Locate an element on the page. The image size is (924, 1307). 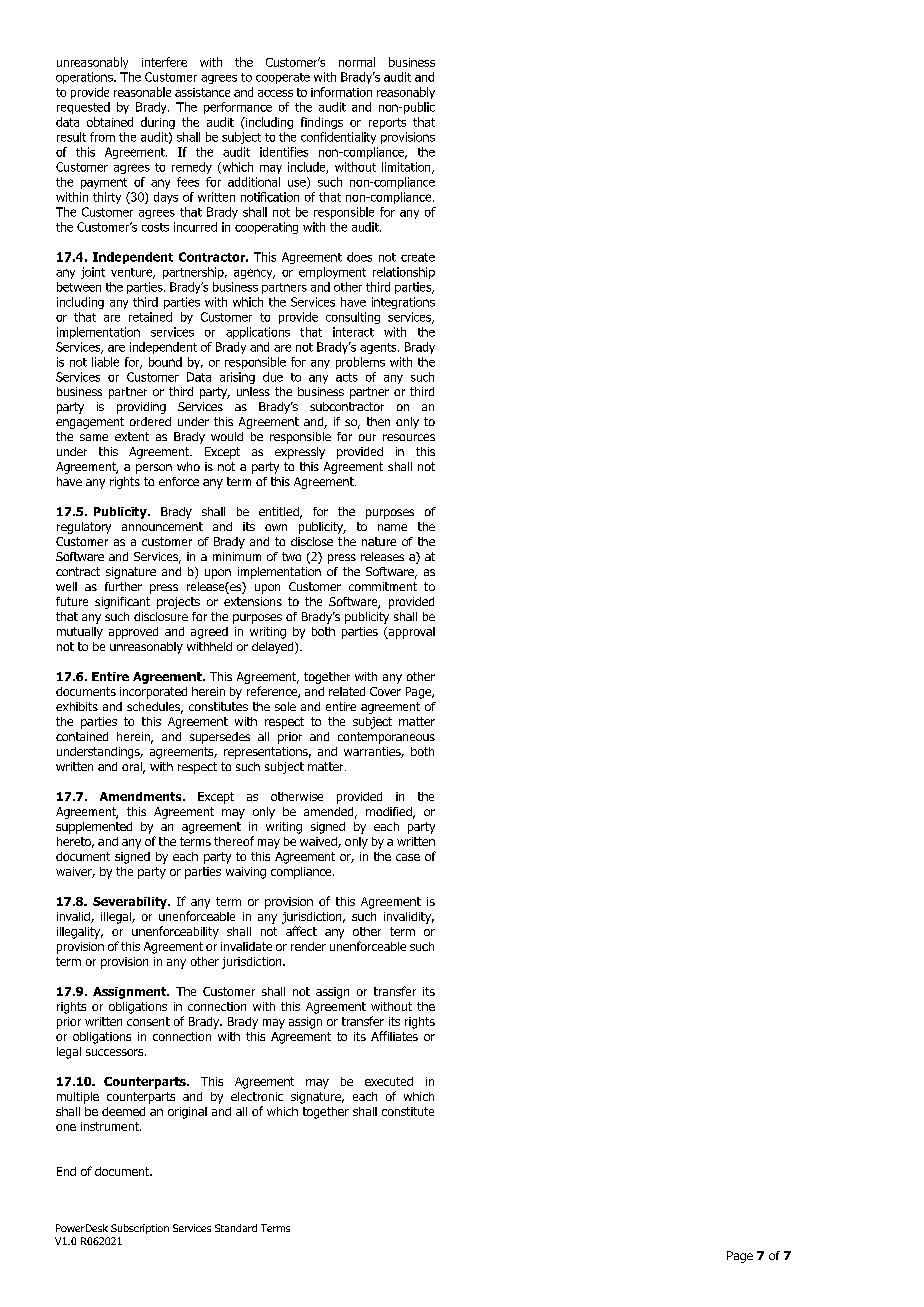
waiving is located at coordinates (246, 873).
